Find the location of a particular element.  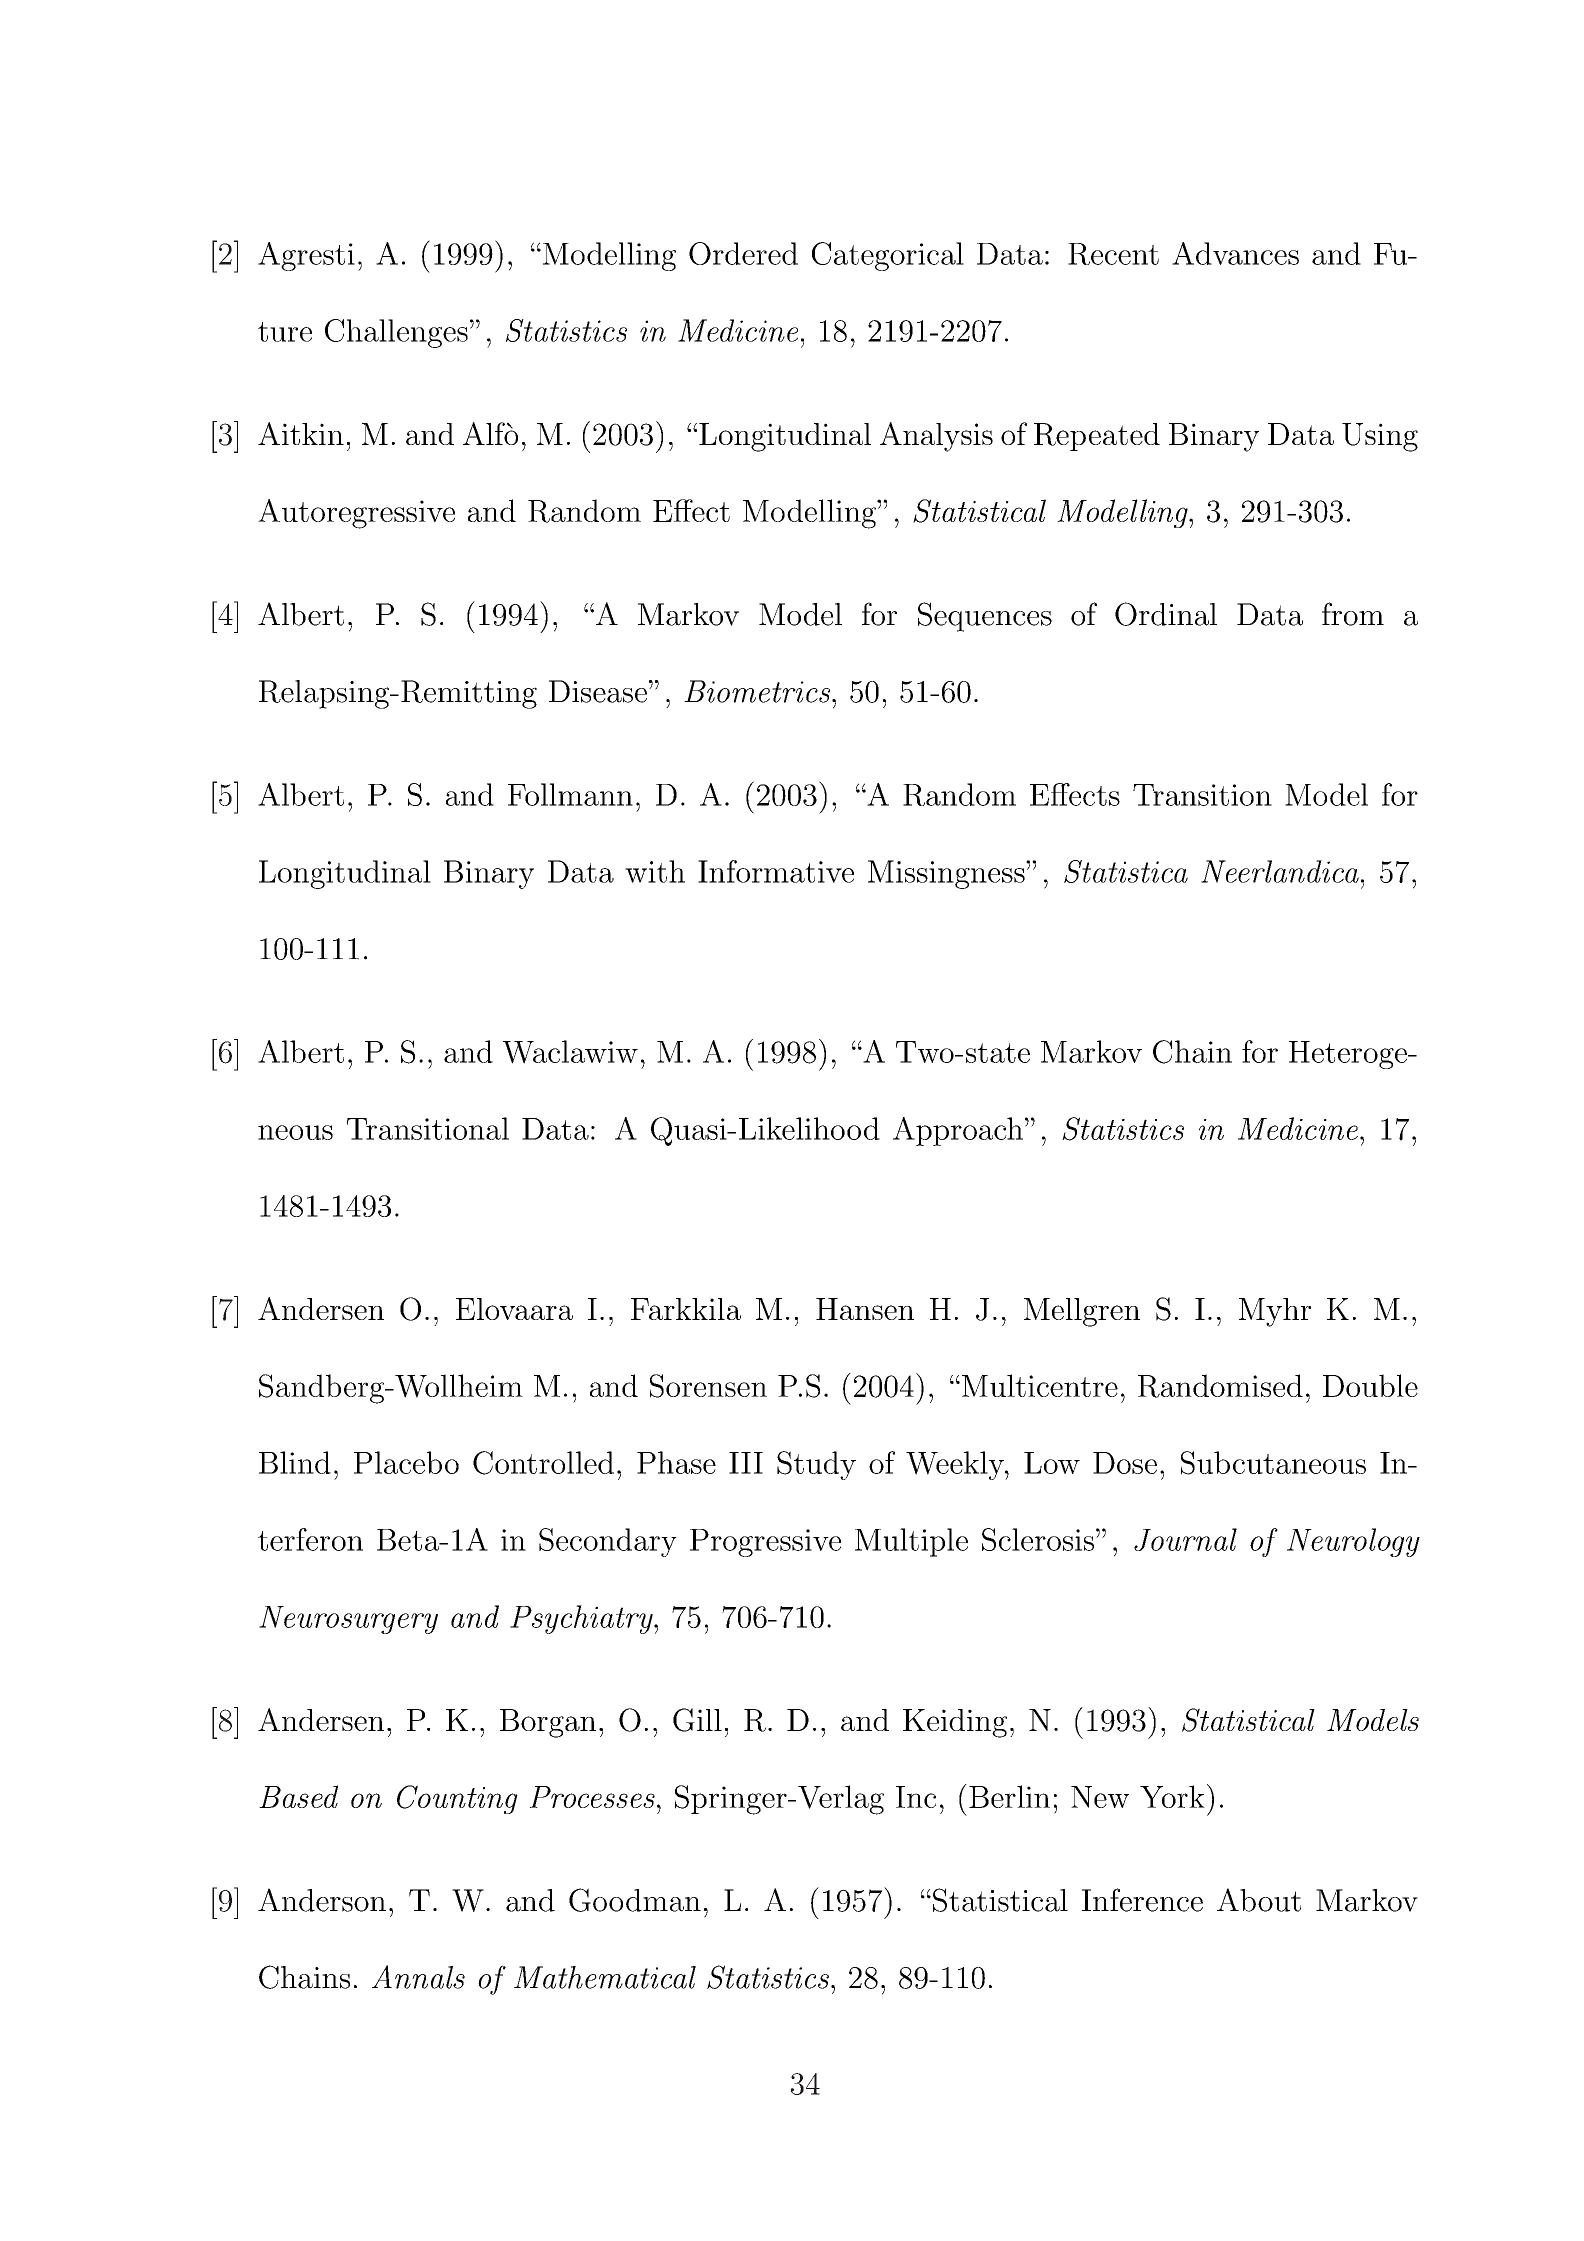

Categorical is located at coordinates (888, 256).
